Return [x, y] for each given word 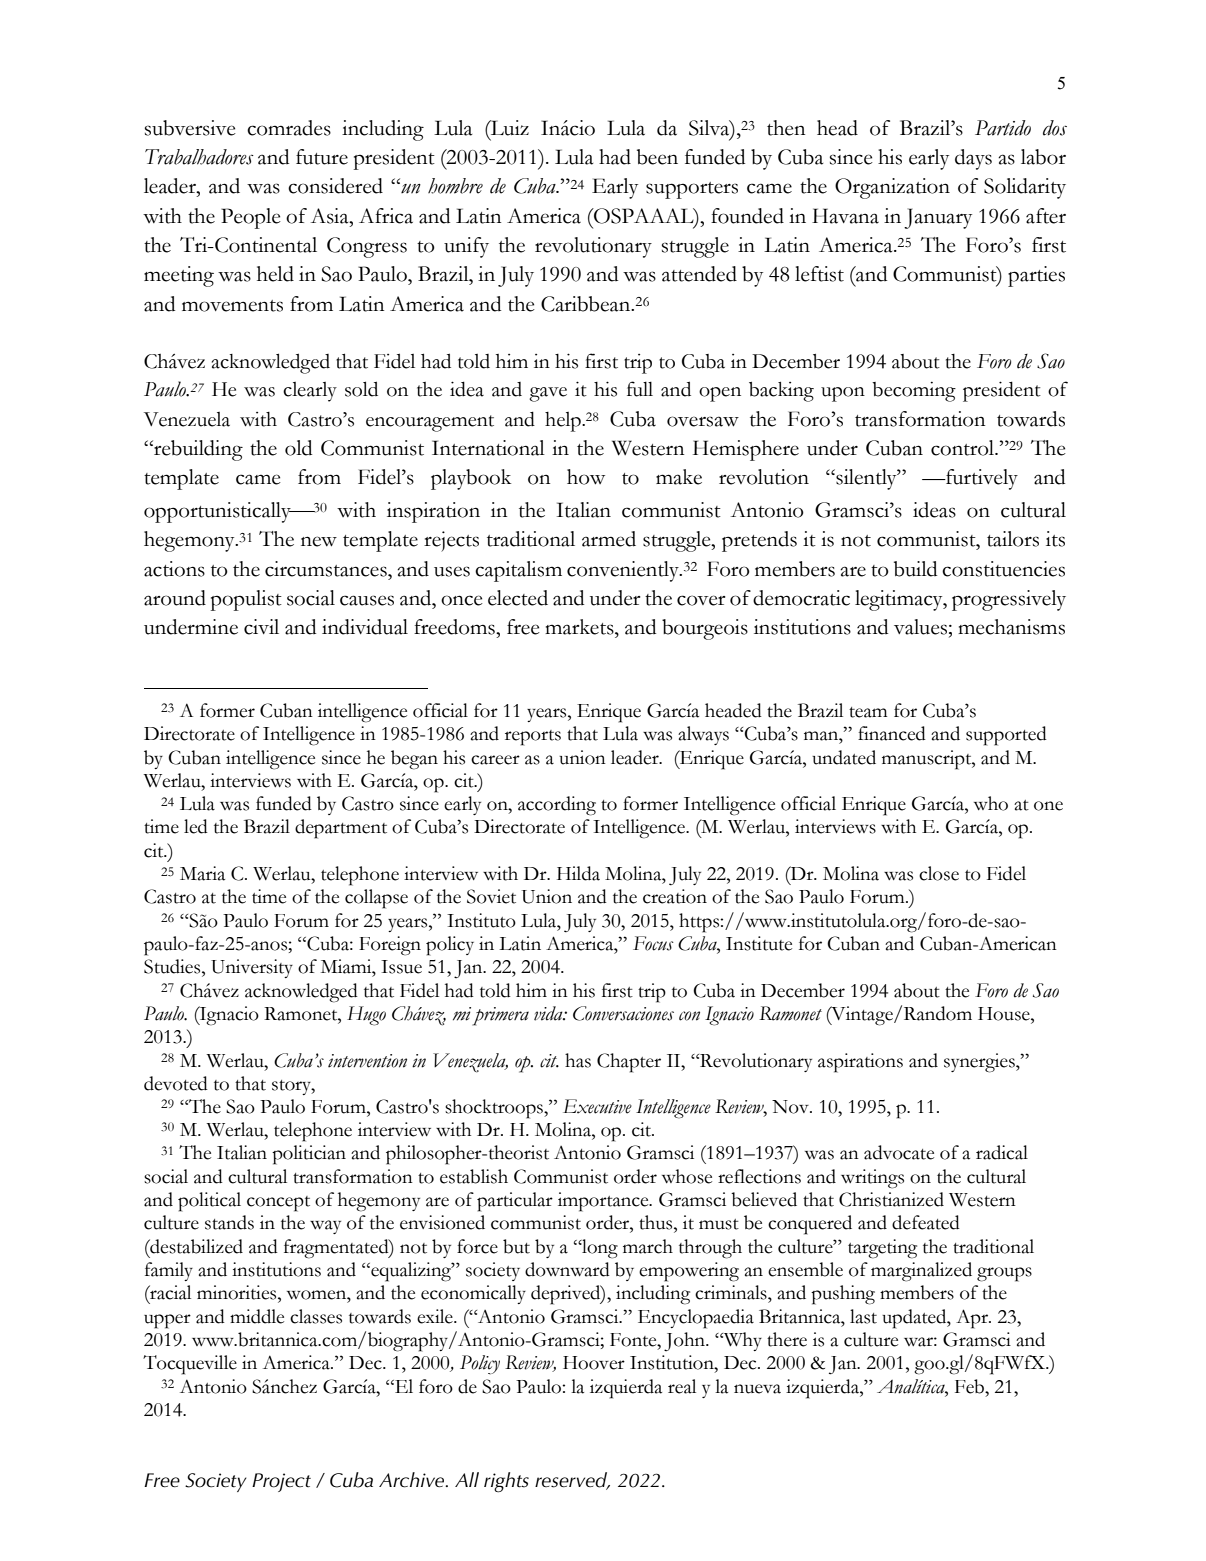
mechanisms [1011, 627]
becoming [914, 392]
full [640, 389]
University [252, 968]
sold [361, 389]
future [322, 157]
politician [309, 1155]
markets [580, 627]
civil [261, 627]
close [939, 873]
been [657, 157]
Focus [653, 943]
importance [604, 1202]
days [973, 159]
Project [281, 1482]
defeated [926, 1222]
